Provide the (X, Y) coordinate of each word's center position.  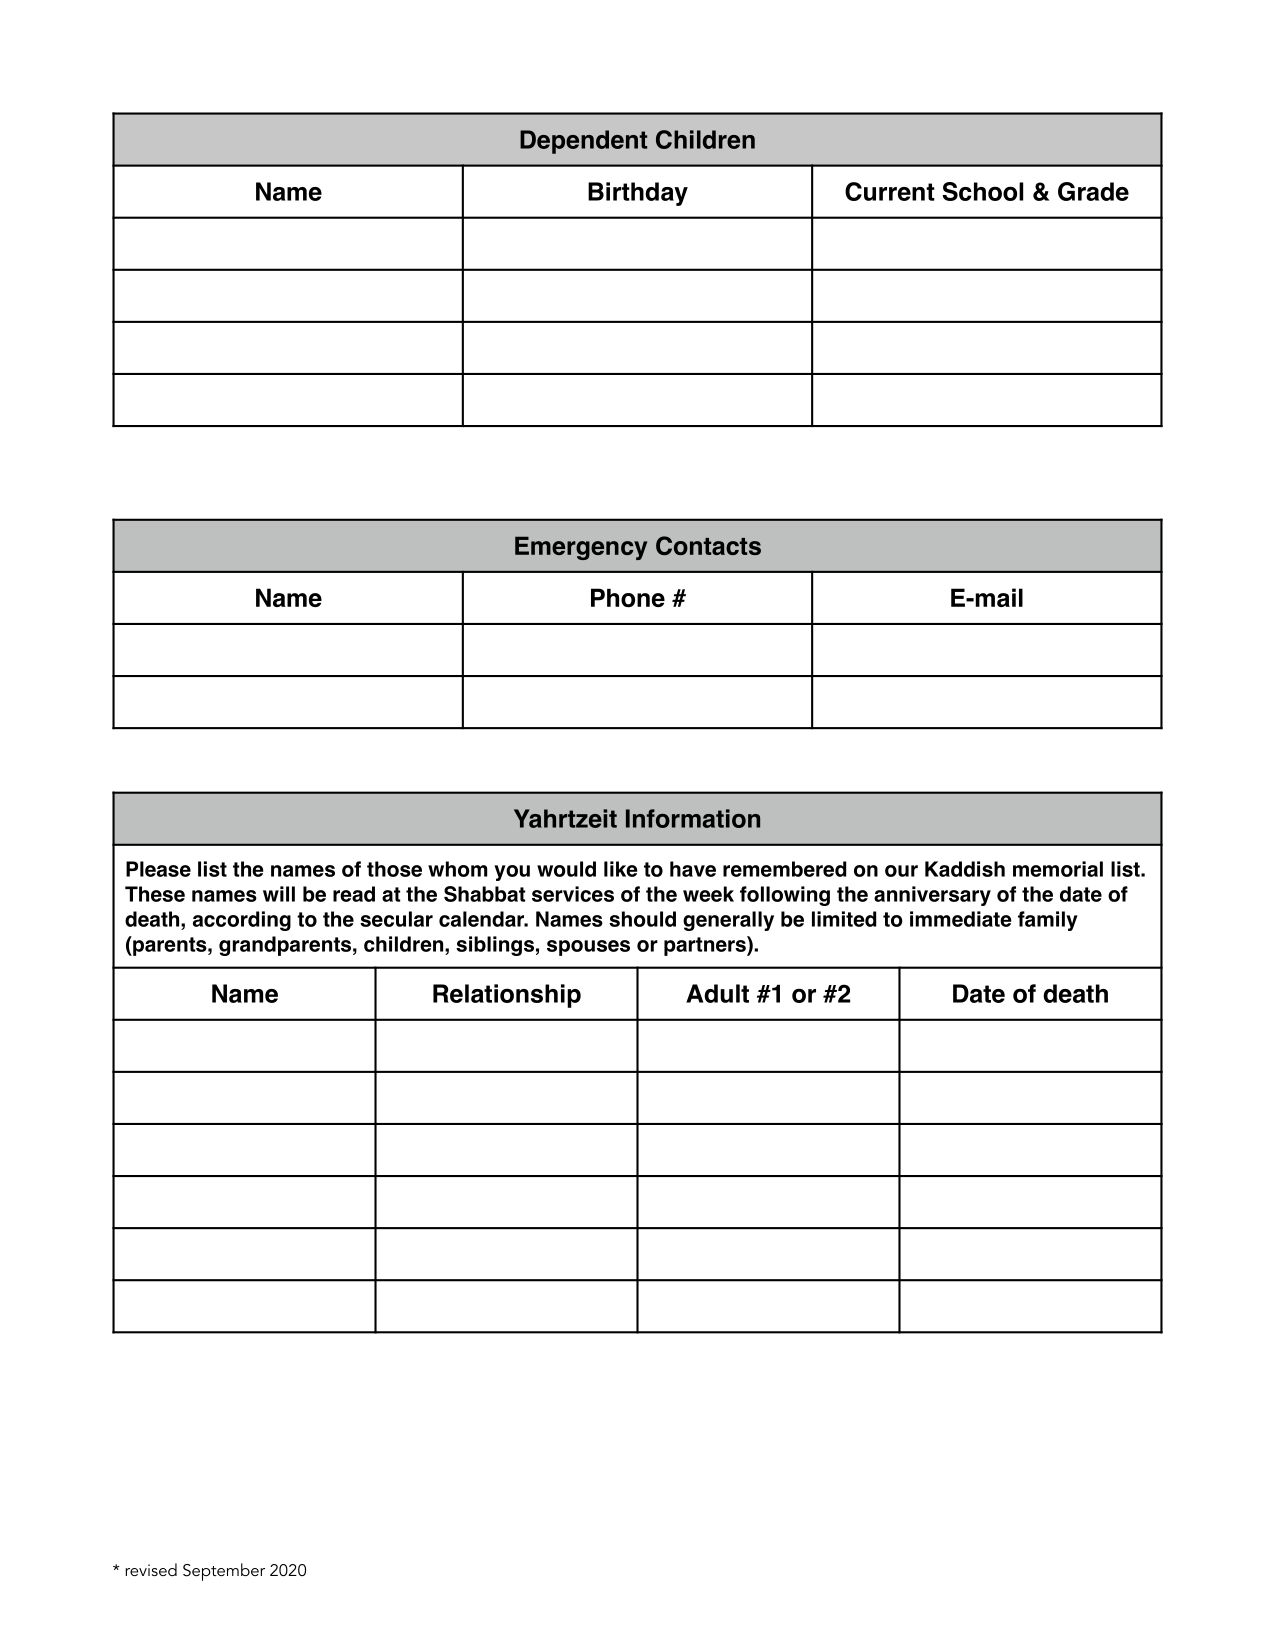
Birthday (638, 194)
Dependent (583, 142)
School (983, 191)
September (224, 1572)
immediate (961, 919)
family (1048, 921)
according (242, 921)
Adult (717, 993)
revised (151, 1569)
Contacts (708, 545)
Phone (628, 598)
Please (158, 869)
